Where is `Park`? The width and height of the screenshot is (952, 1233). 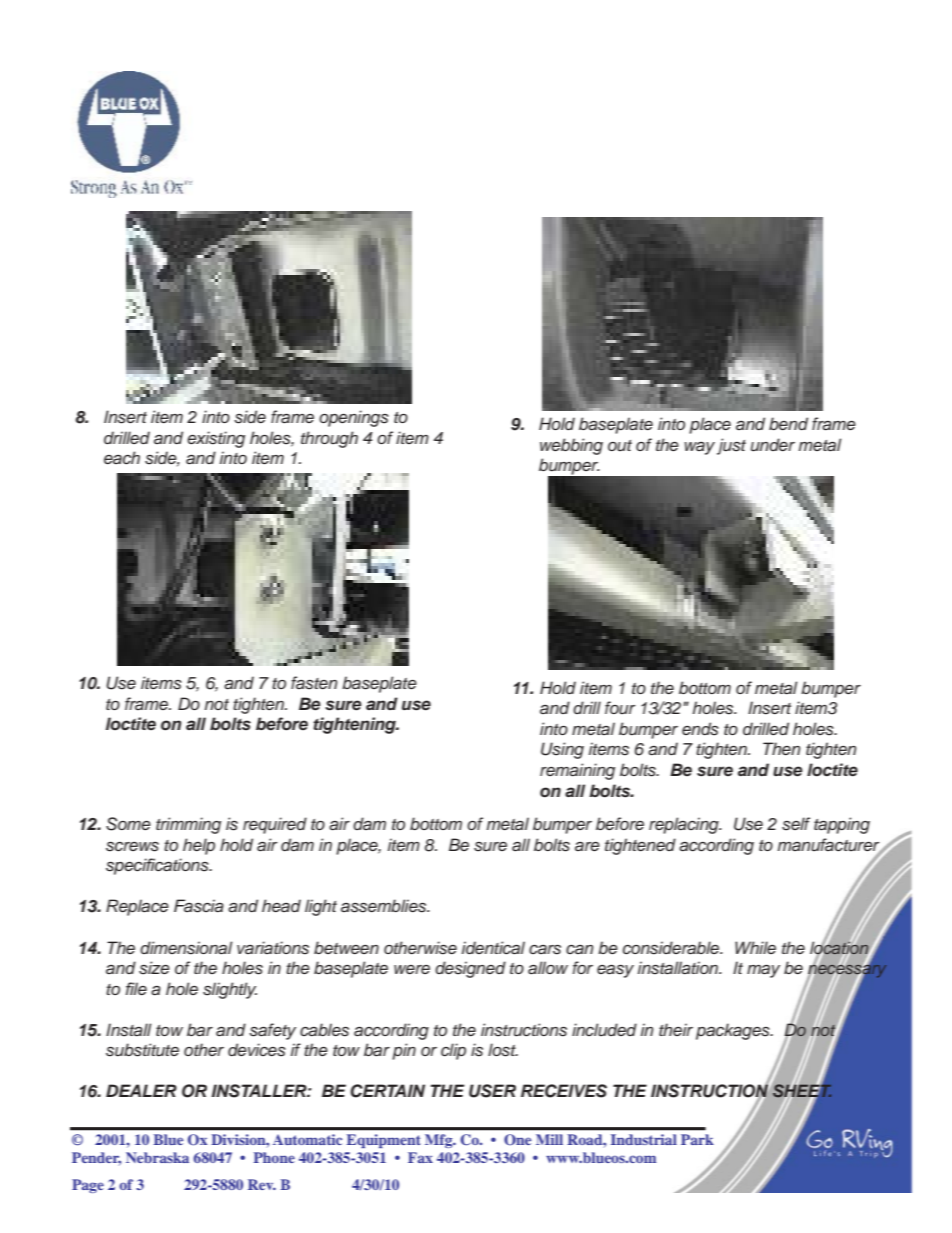
Park is located at coordinates (697, 1139).
